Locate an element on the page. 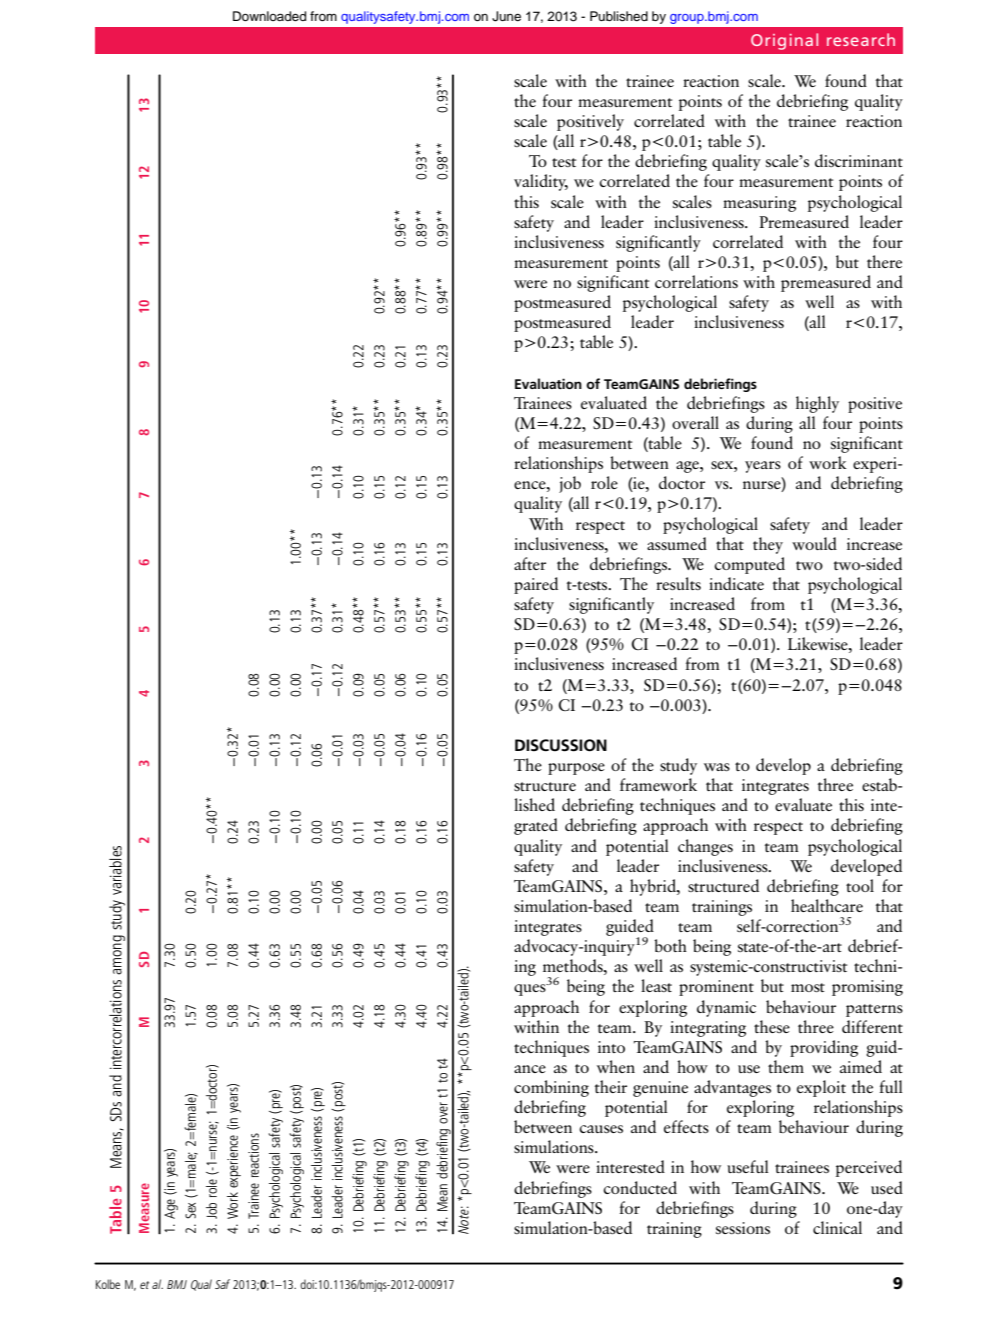 The image size is (998, 1331). June is located at coordinates (506, 16).
